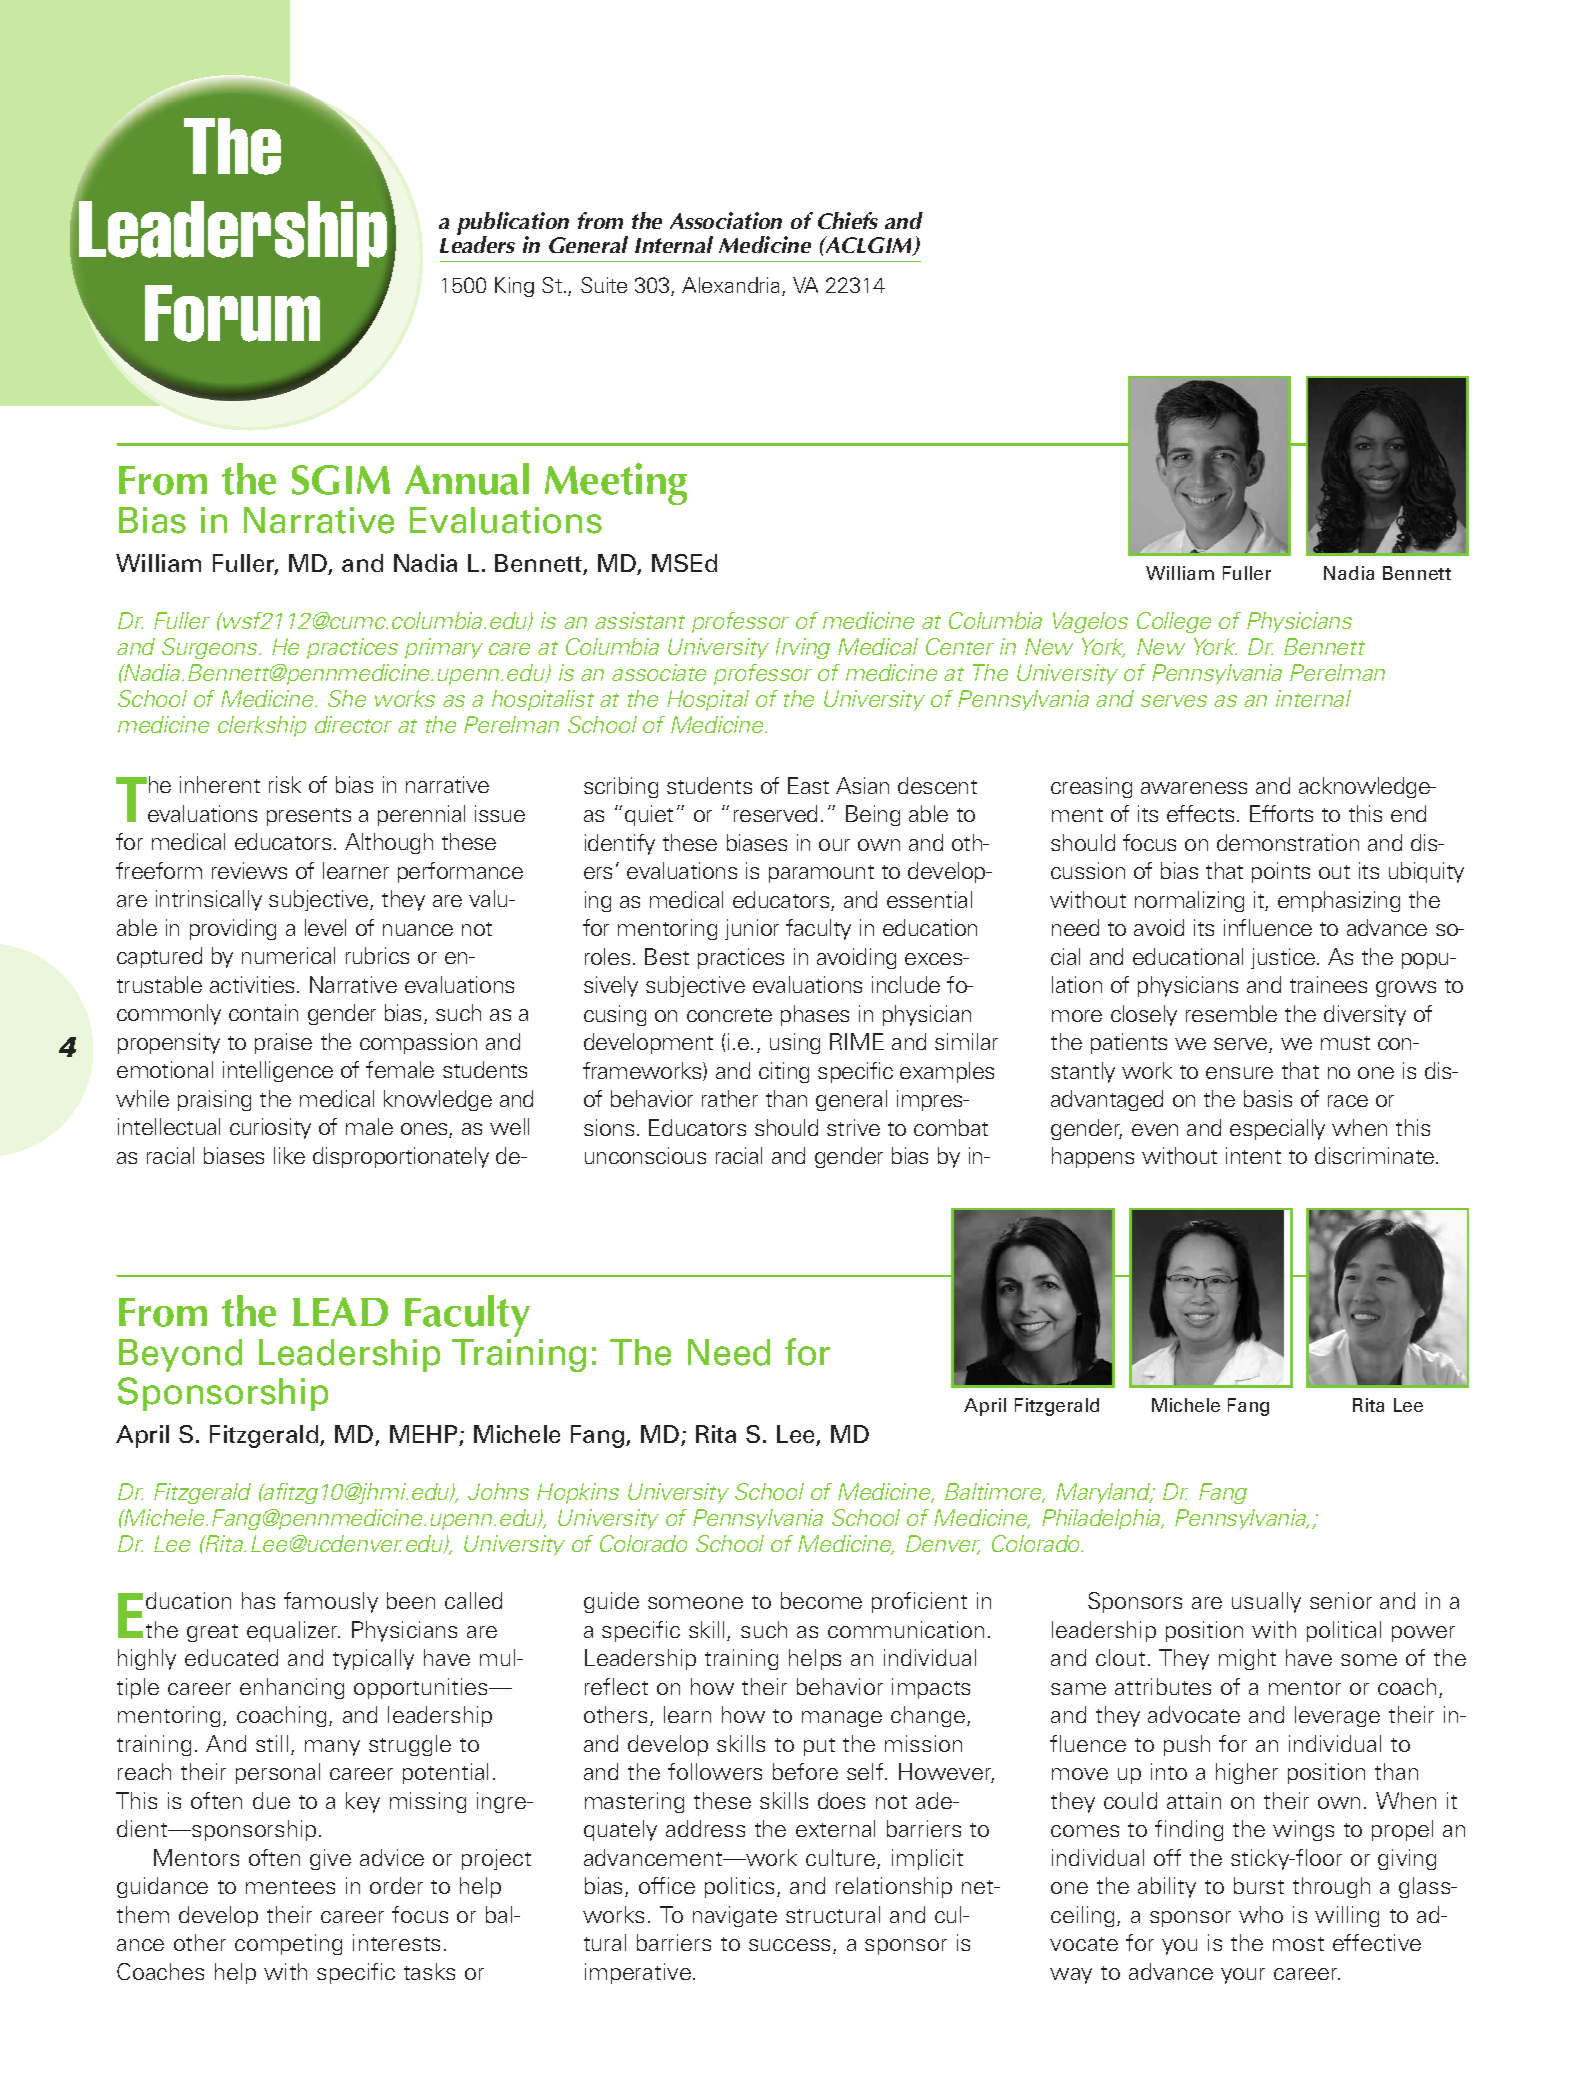 Image resolution: width=1586 pixels, height=2099 pixels. Describe the element at coordinates (730, 285) in the page. I see `Alexandria` at that location.
